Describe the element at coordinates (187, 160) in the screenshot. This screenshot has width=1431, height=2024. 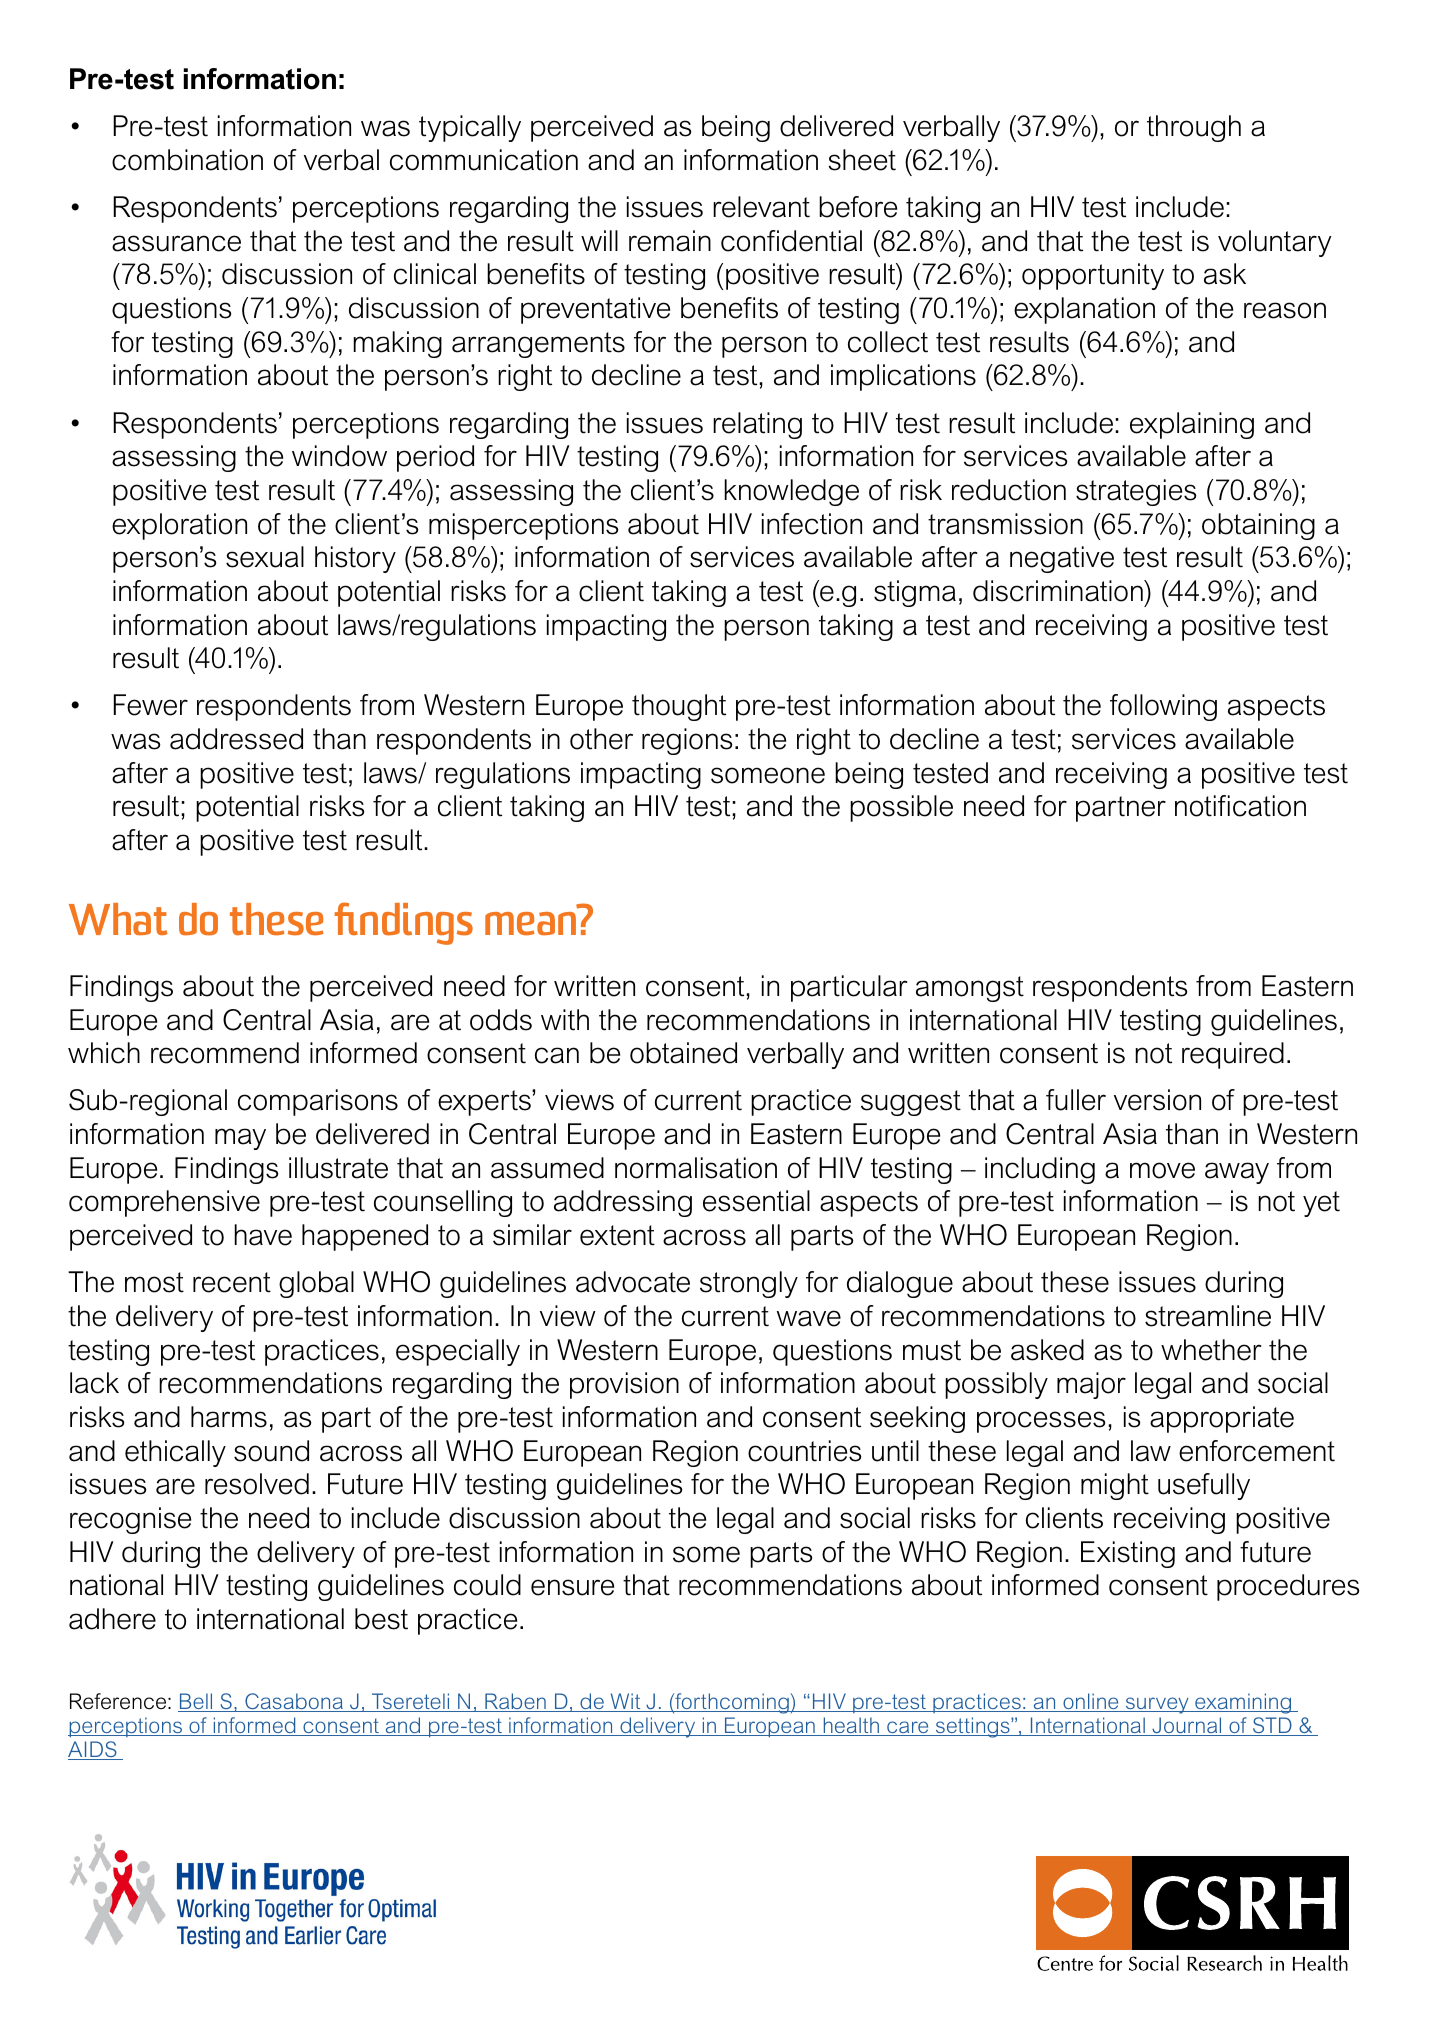
I see `combination` at that location.
